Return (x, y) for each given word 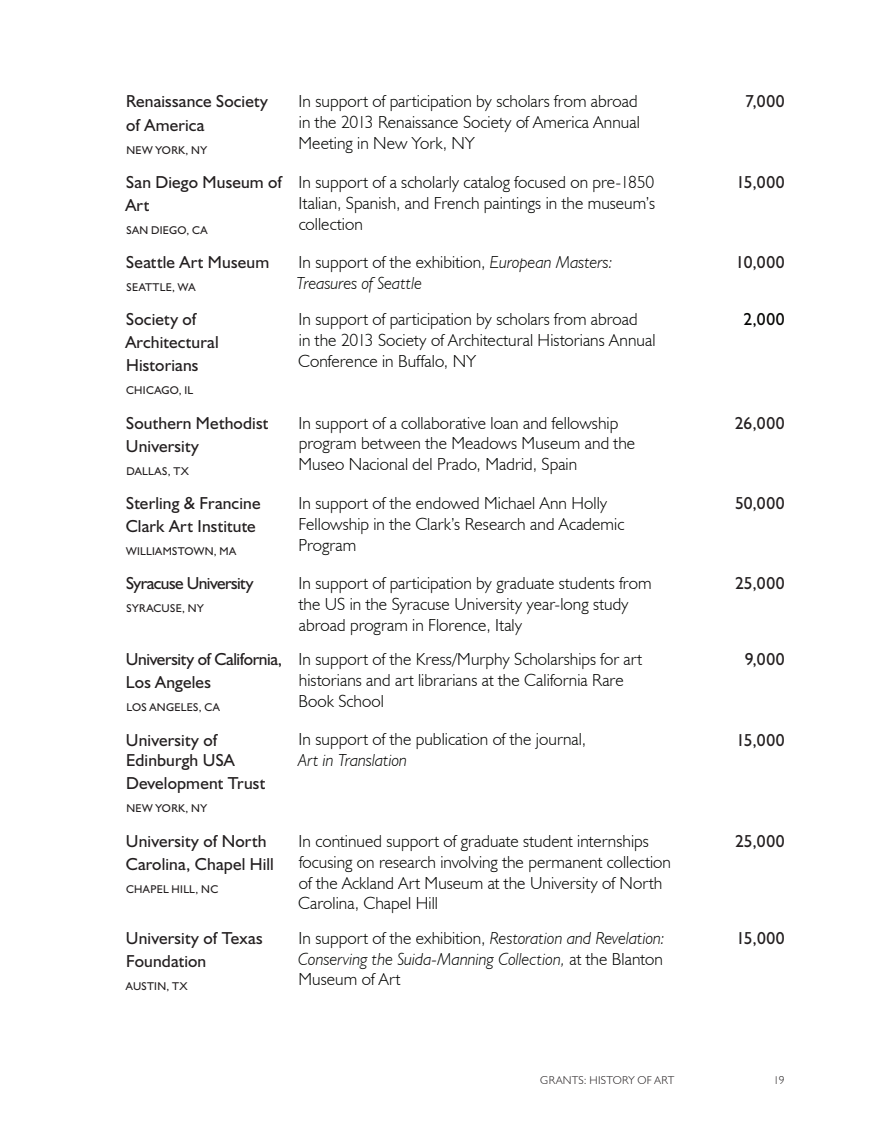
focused (539, 182)
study (611, 606)
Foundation (166, 961)
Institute (226, 526)
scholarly (430, 184)
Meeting (326, 145)
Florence (457, 625)
